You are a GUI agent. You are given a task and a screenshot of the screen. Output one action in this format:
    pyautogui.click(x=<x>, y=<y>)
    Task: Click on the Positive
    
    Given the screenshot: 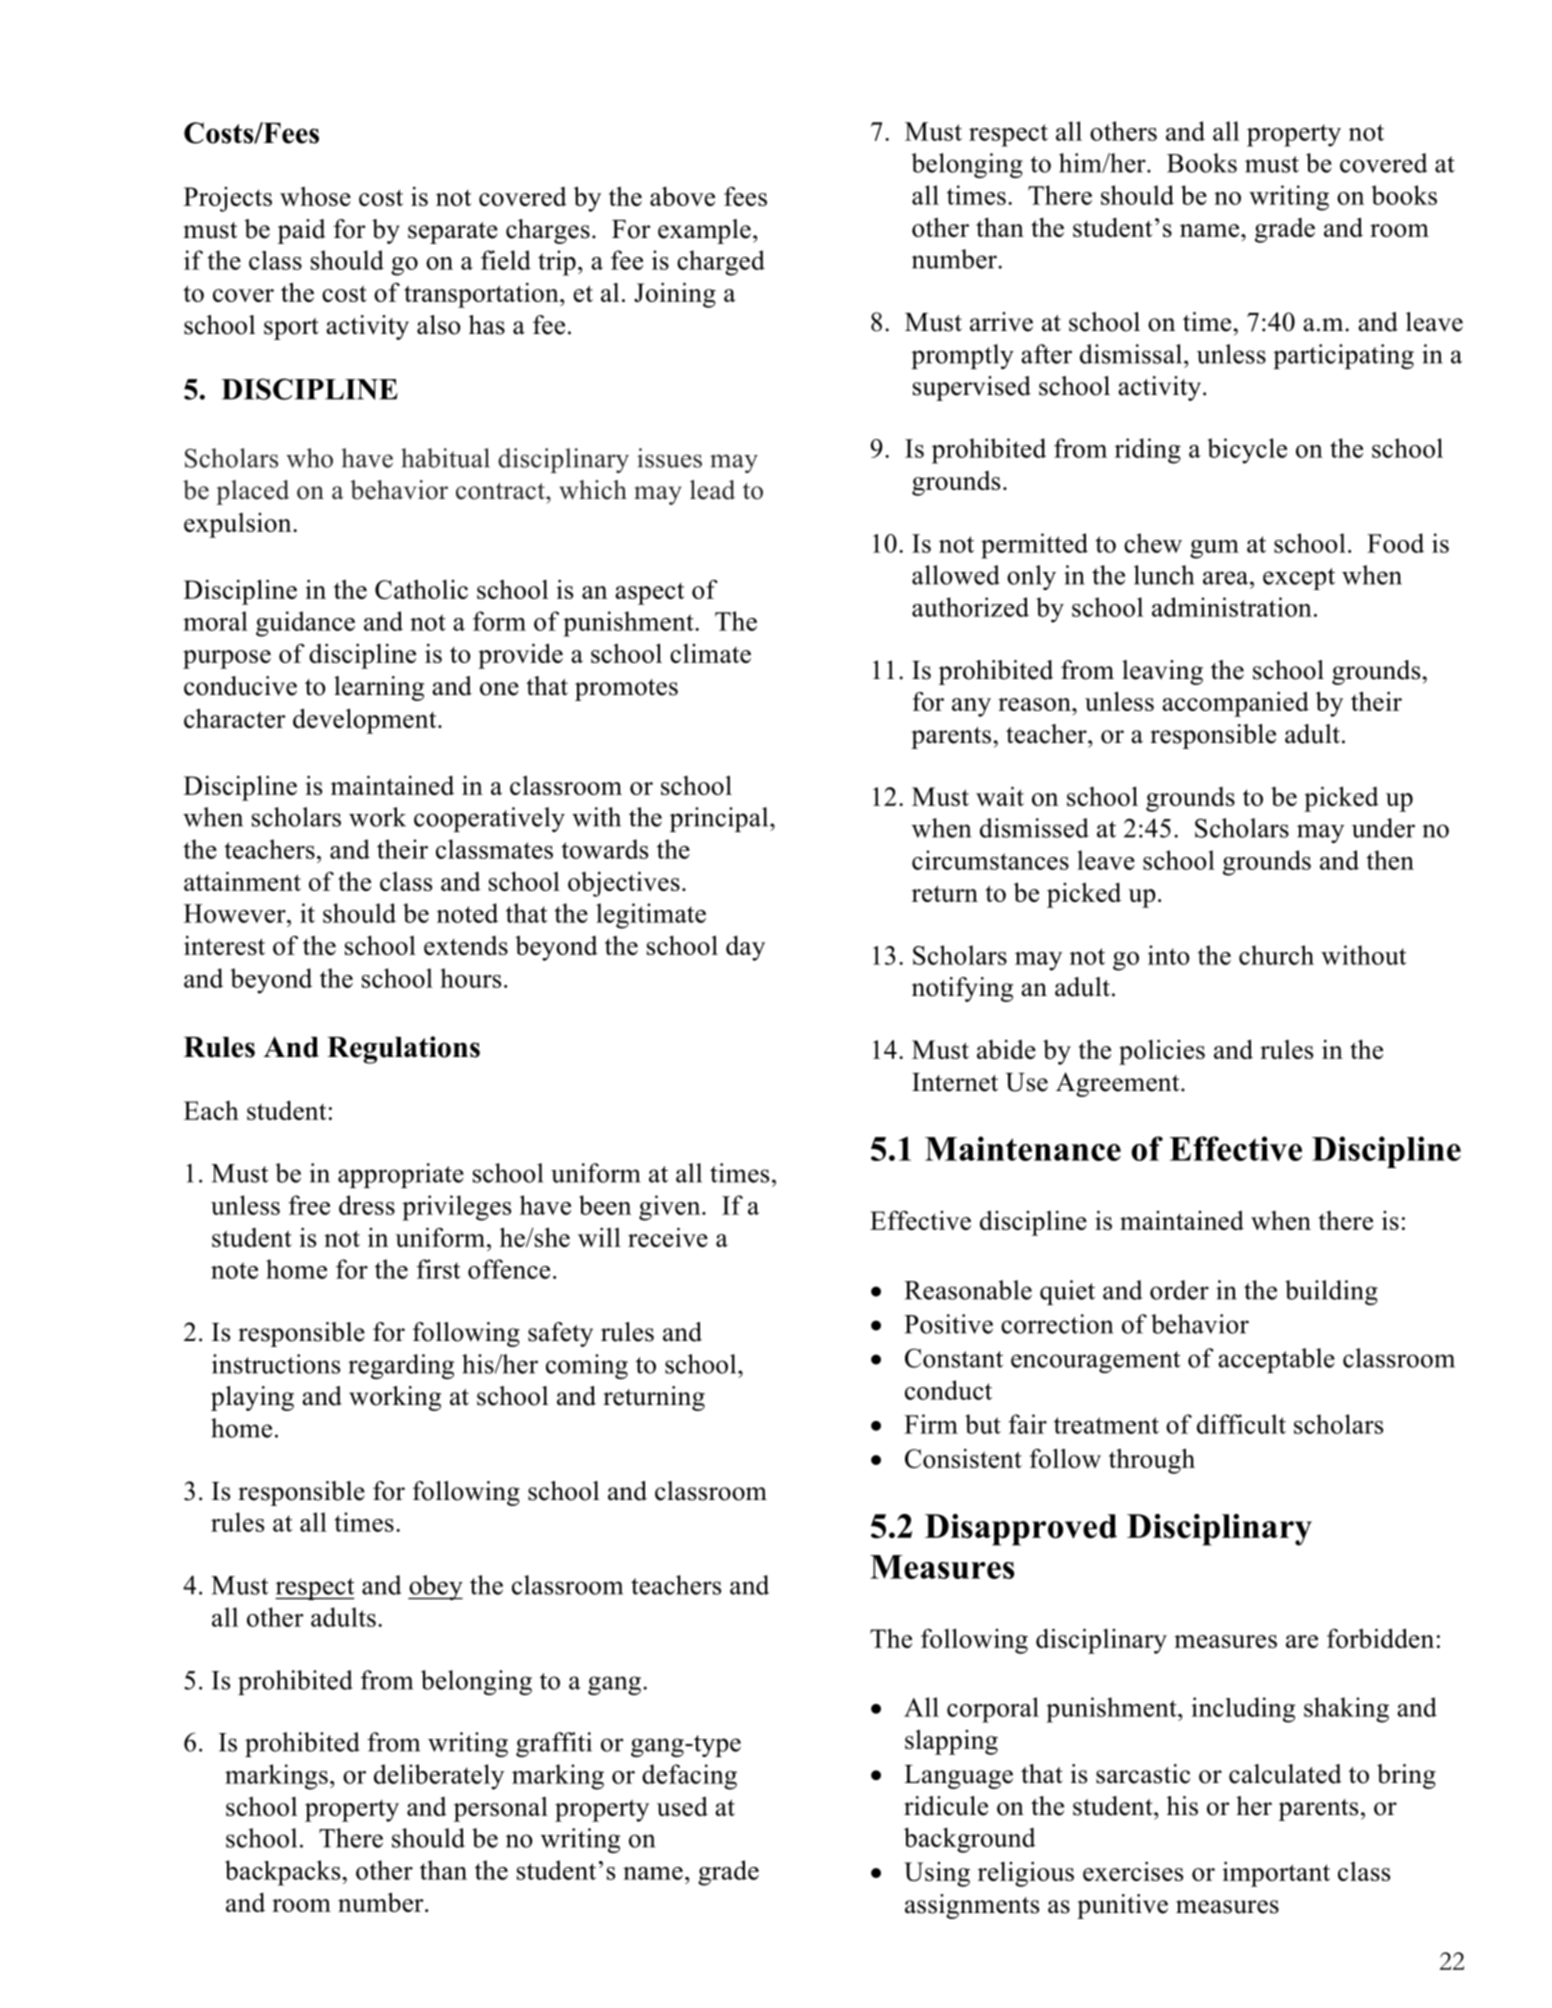 What is the action you would take?
    pyautogui.click(x=948, y=1324)
